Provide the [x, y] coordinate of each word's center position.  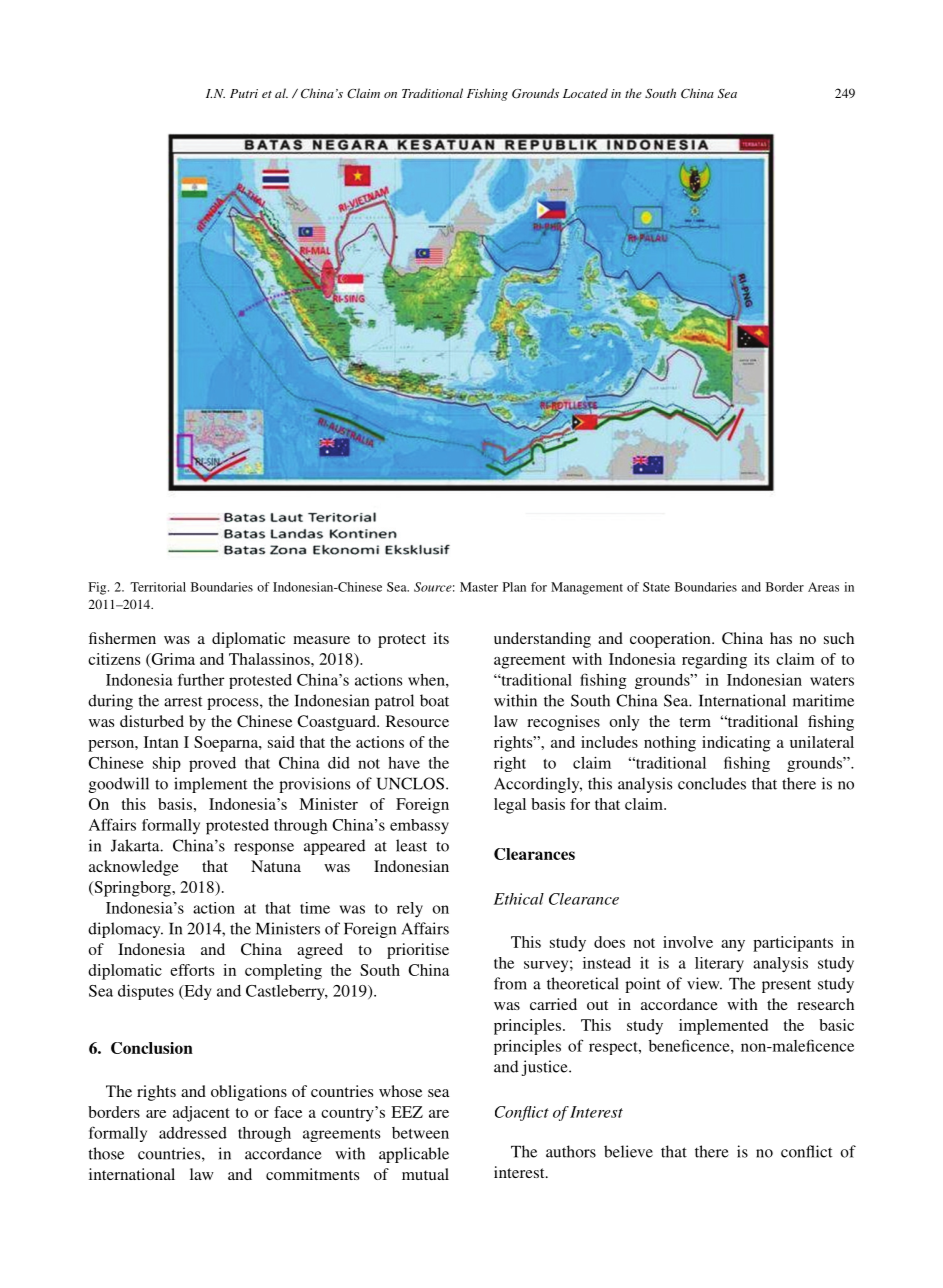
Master [479, 587]
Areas [823, 587]
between [420, 1133]
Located [585, 93]
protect [402, 641]
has [781, 638]
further [201, 679]
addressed [193, 1133]
